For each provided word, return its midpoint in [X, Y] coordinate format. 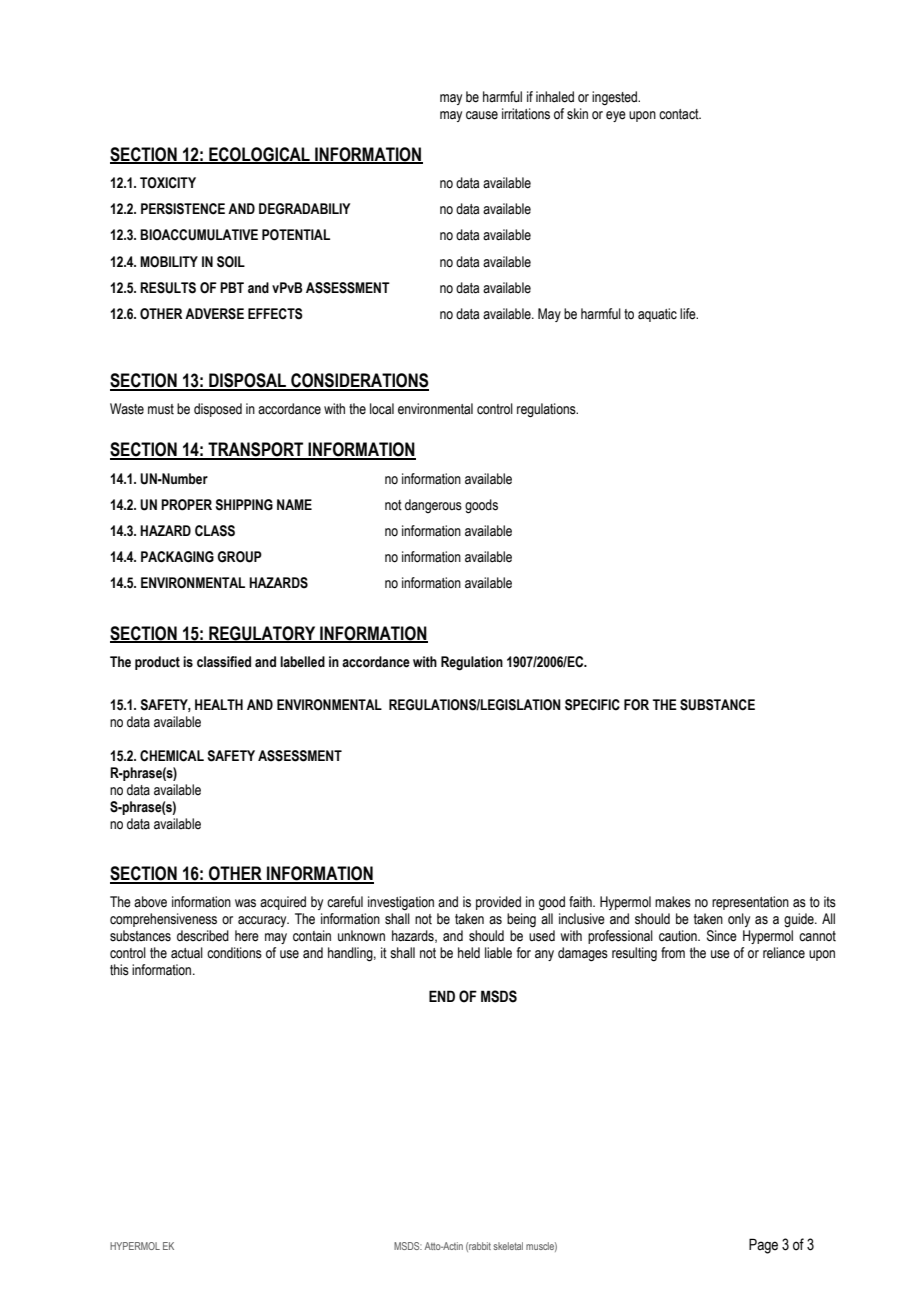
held [469, 953]
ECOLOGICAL [259, 155]
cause [482, 115]
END [442, 996]
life [689, 314]
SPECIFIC [592, 705]
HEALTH [219, 704]
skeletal [508, 1246]
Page [763, 1246]
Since [722, 936]
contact [680, 114]
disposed [218, 410]
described [203, 936]
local [382, 409]
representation [750, 903]
